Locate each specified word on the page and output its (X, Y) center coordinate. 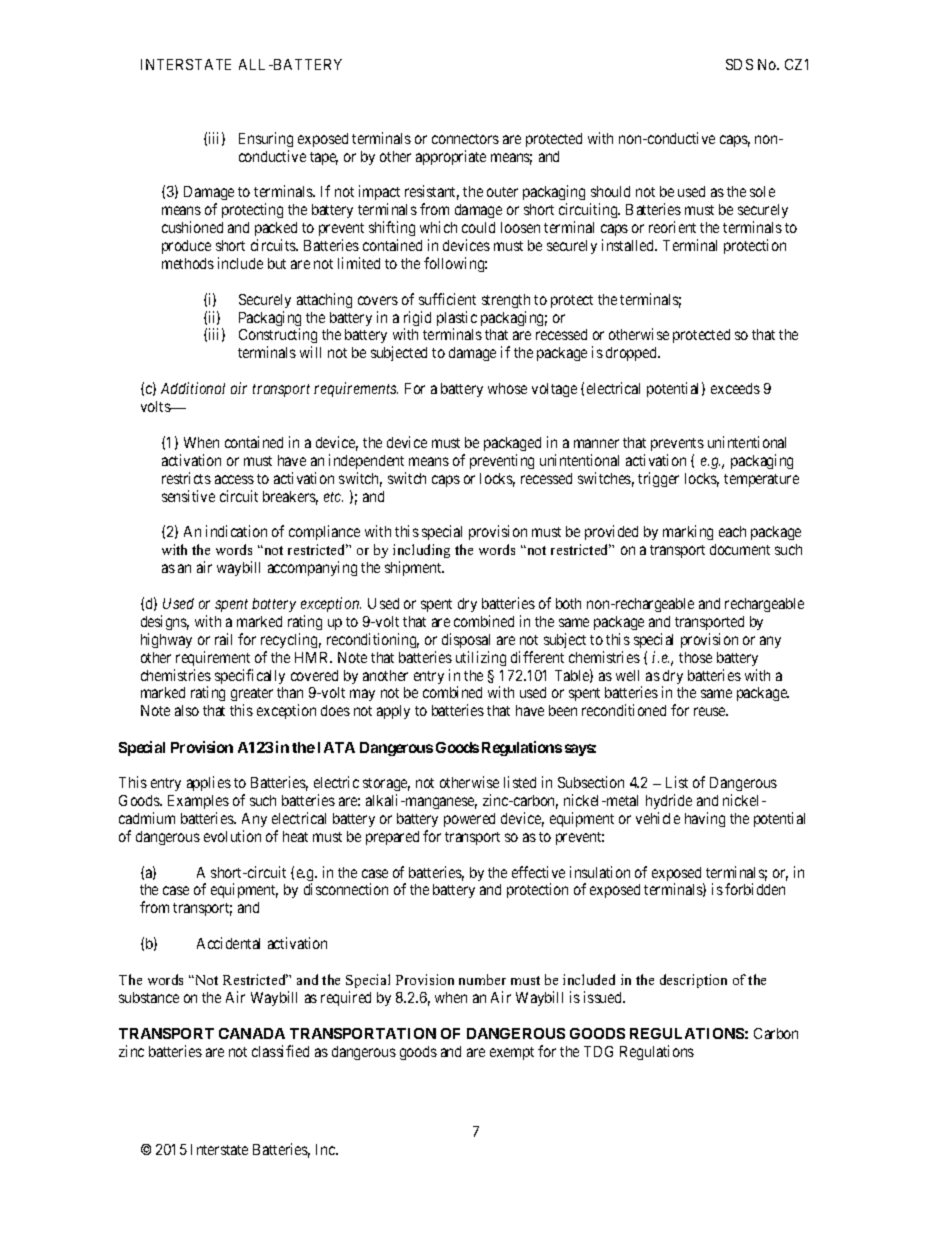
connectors (465, 139)
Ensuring (266, 139)
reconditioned (624, 710)
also (187, 710)
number (482, 979)
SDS (739, 64)
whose (507, 388)
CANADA (252, 1033)
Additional (193, 388)
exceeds (735, 388)
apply (393, 712)
